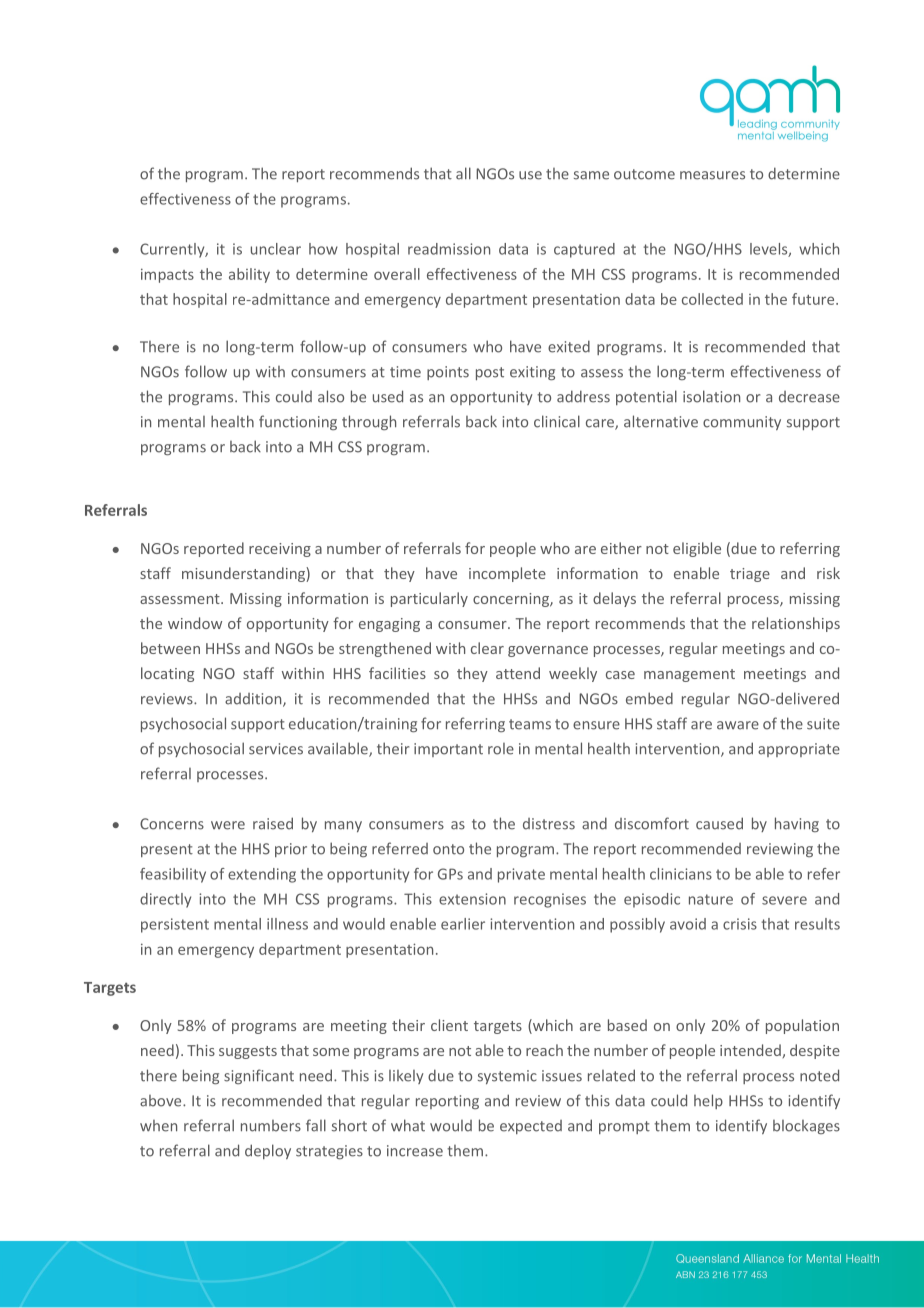 The image size is (924, 1308). What do you see at coordinates (268, 1151) in the screenshot?
I see `deploy` at bounding box center [268, 1151].
